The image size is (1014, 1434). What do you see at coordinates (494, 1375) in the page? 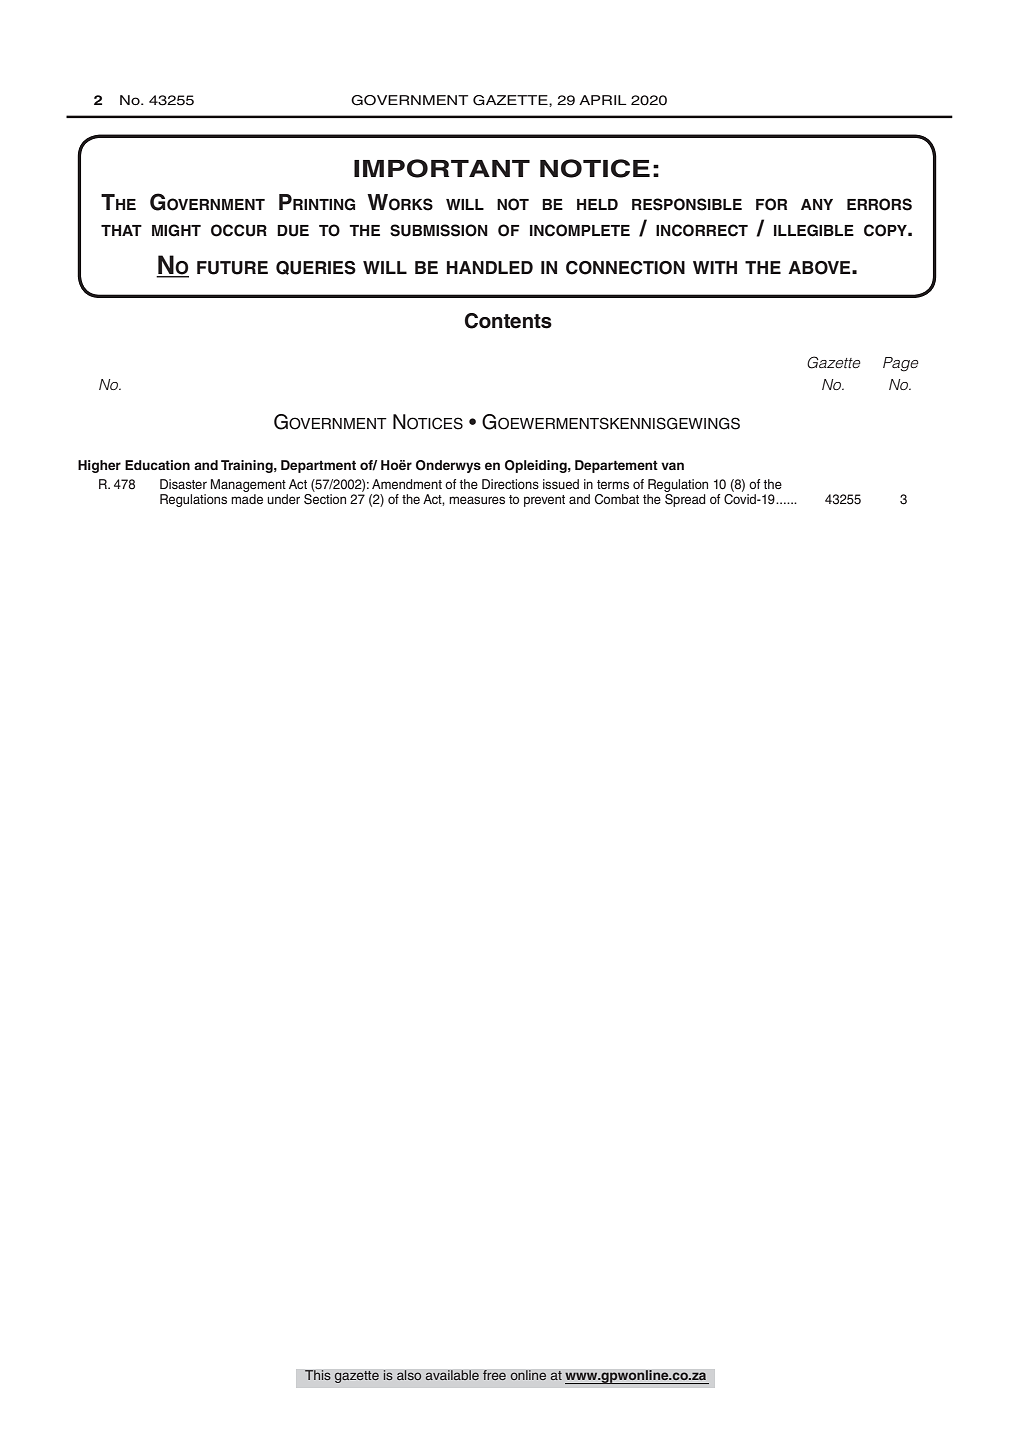
I see `free` at bounding box center [494, 1375].
